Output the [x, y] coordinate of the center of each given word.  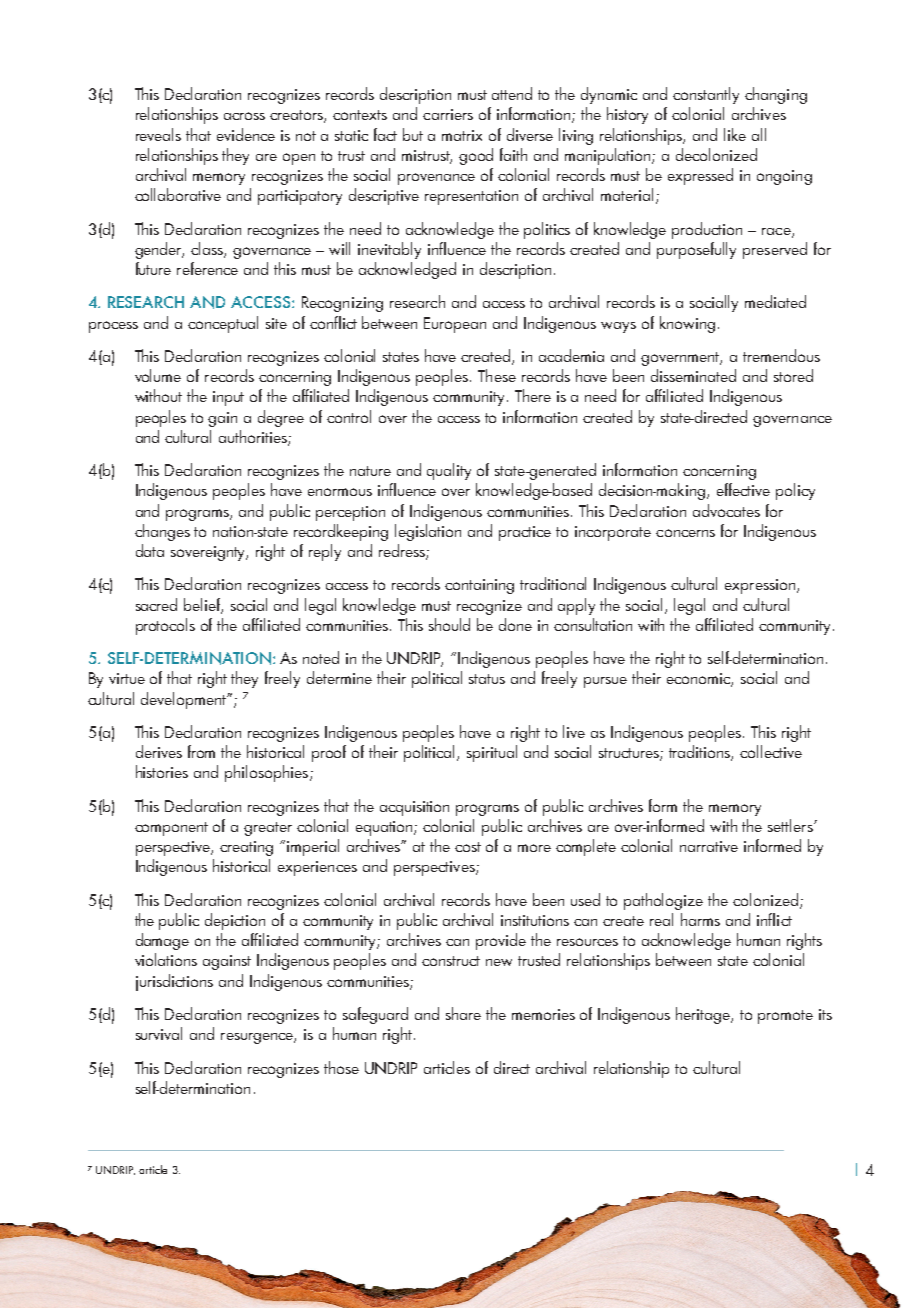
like [735, 134]
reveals [158, 134]
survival [159, 1033]
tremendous [781, 355]
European [455, 325]
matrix [462, 135]
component [171, 829]
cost [468, 847]
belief [203, 605]
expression [760, 586]
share [463, 1013]
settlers [791, 825]
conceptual [223, 324]
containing [479, 586]
